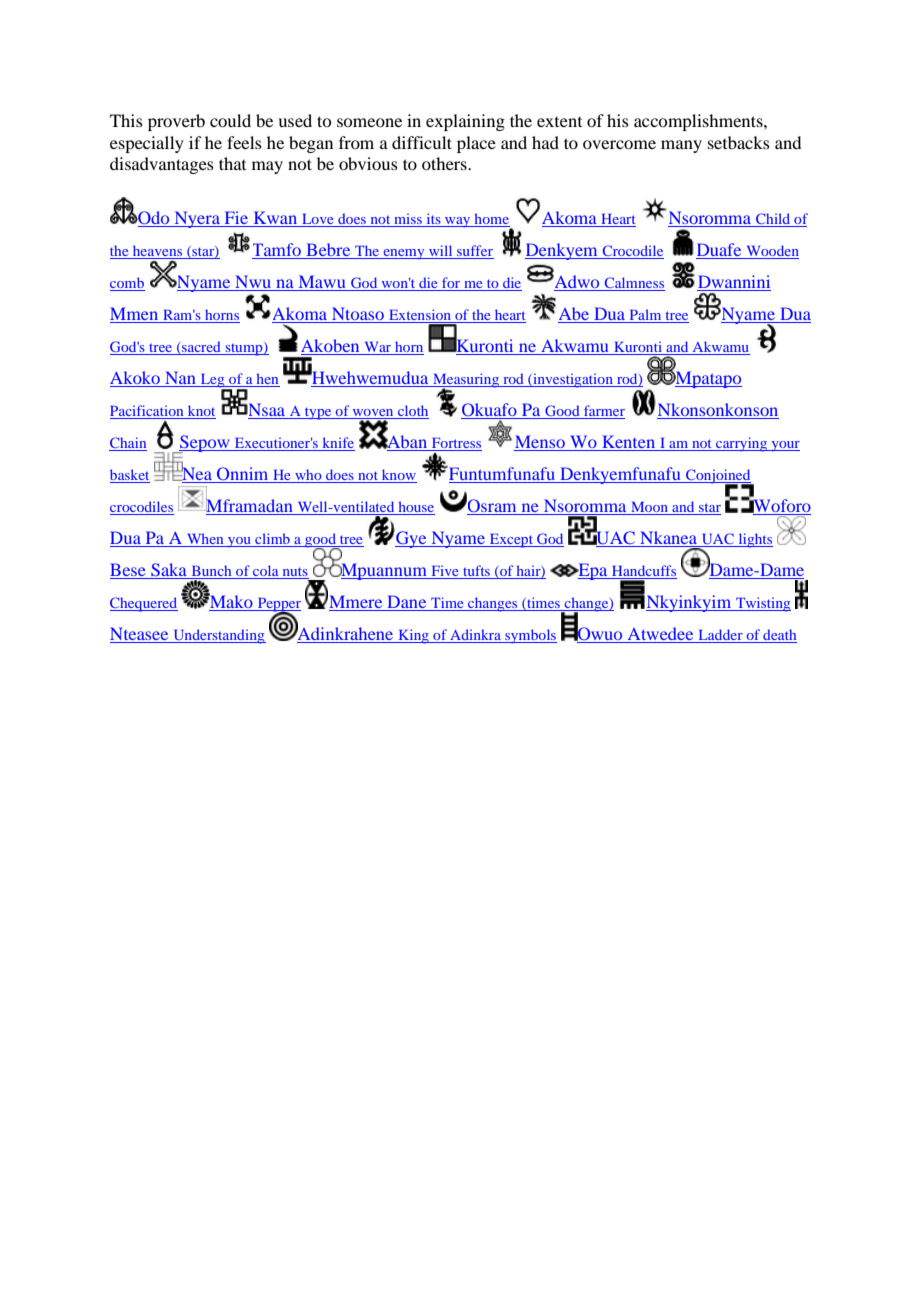 This page has height=1308, width=924. I want to click on farmer, so click(603, 412).
